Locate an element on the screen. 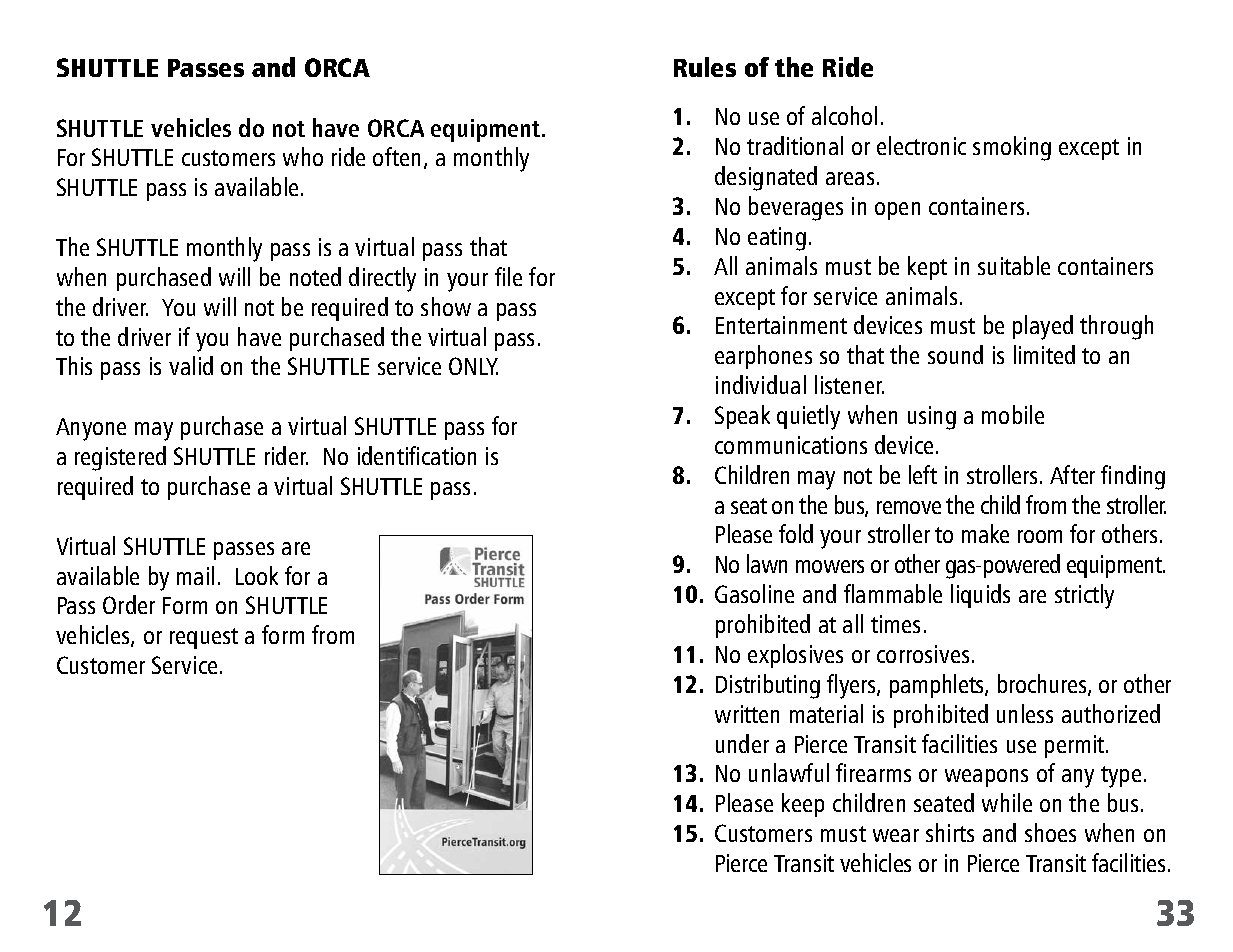 The image size is (1233, 952). Speak is located at coordinates (742, 417).
